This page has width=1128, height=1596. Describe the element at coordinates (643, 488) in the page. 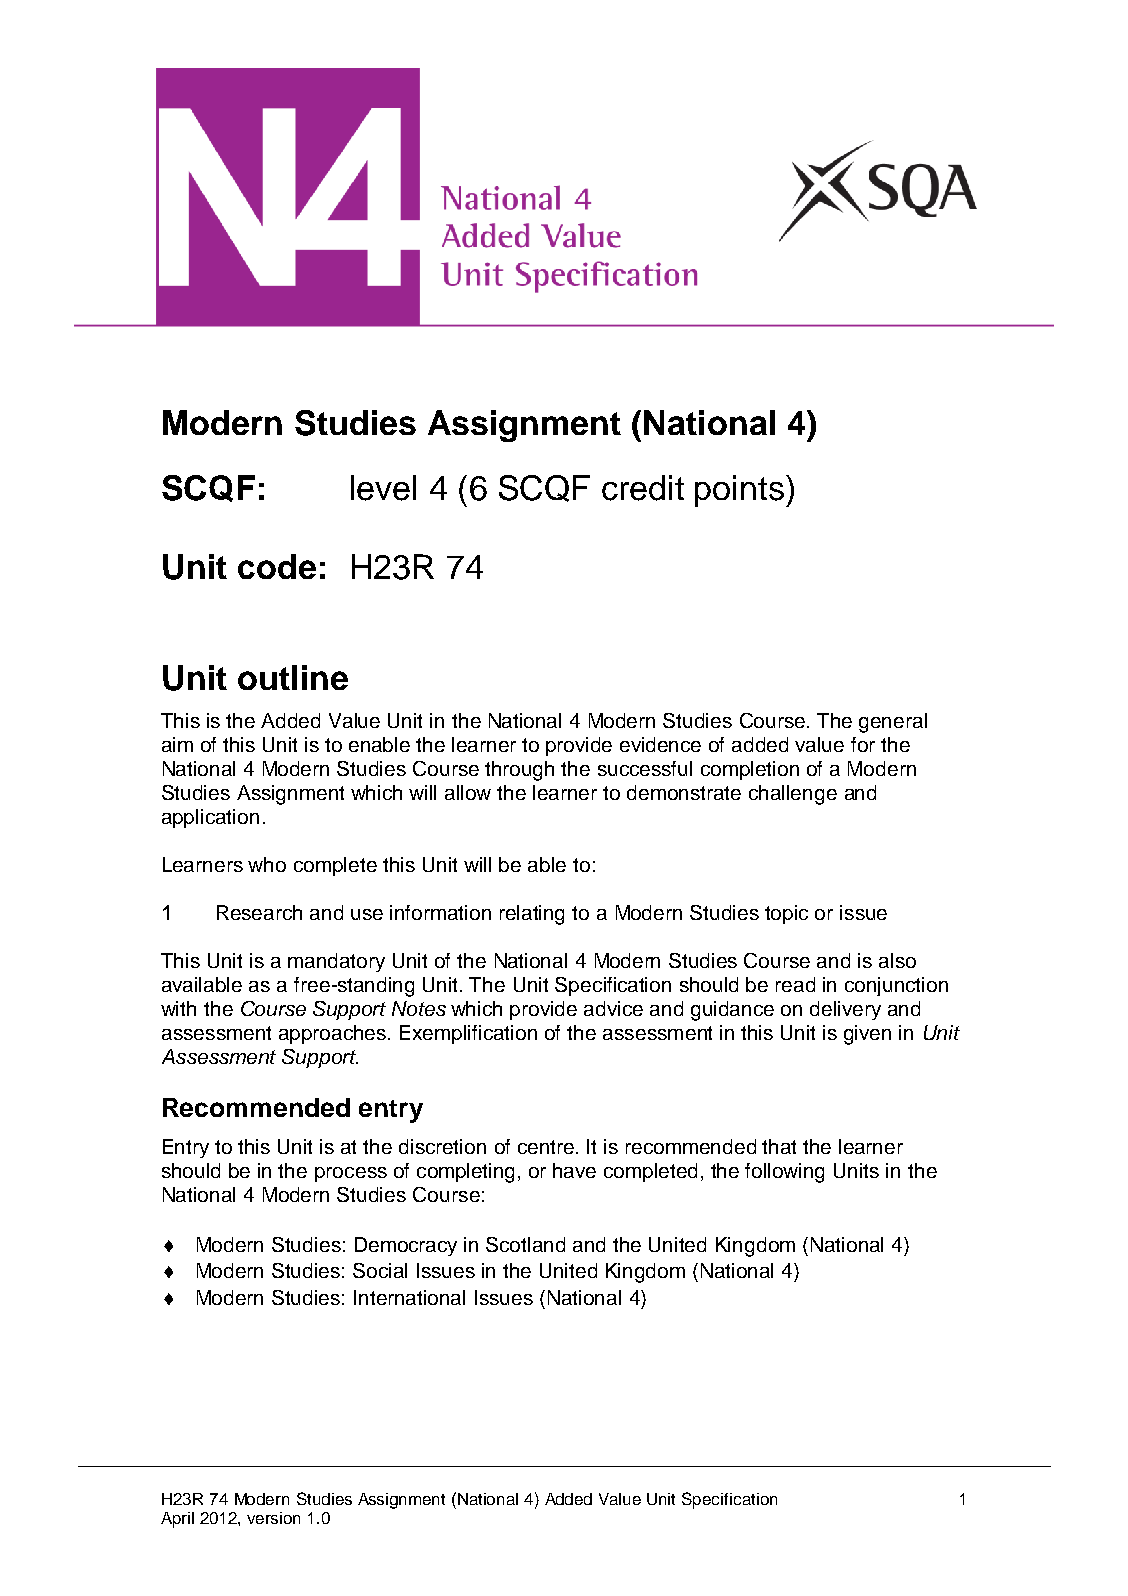

I see `credit` at that location.
